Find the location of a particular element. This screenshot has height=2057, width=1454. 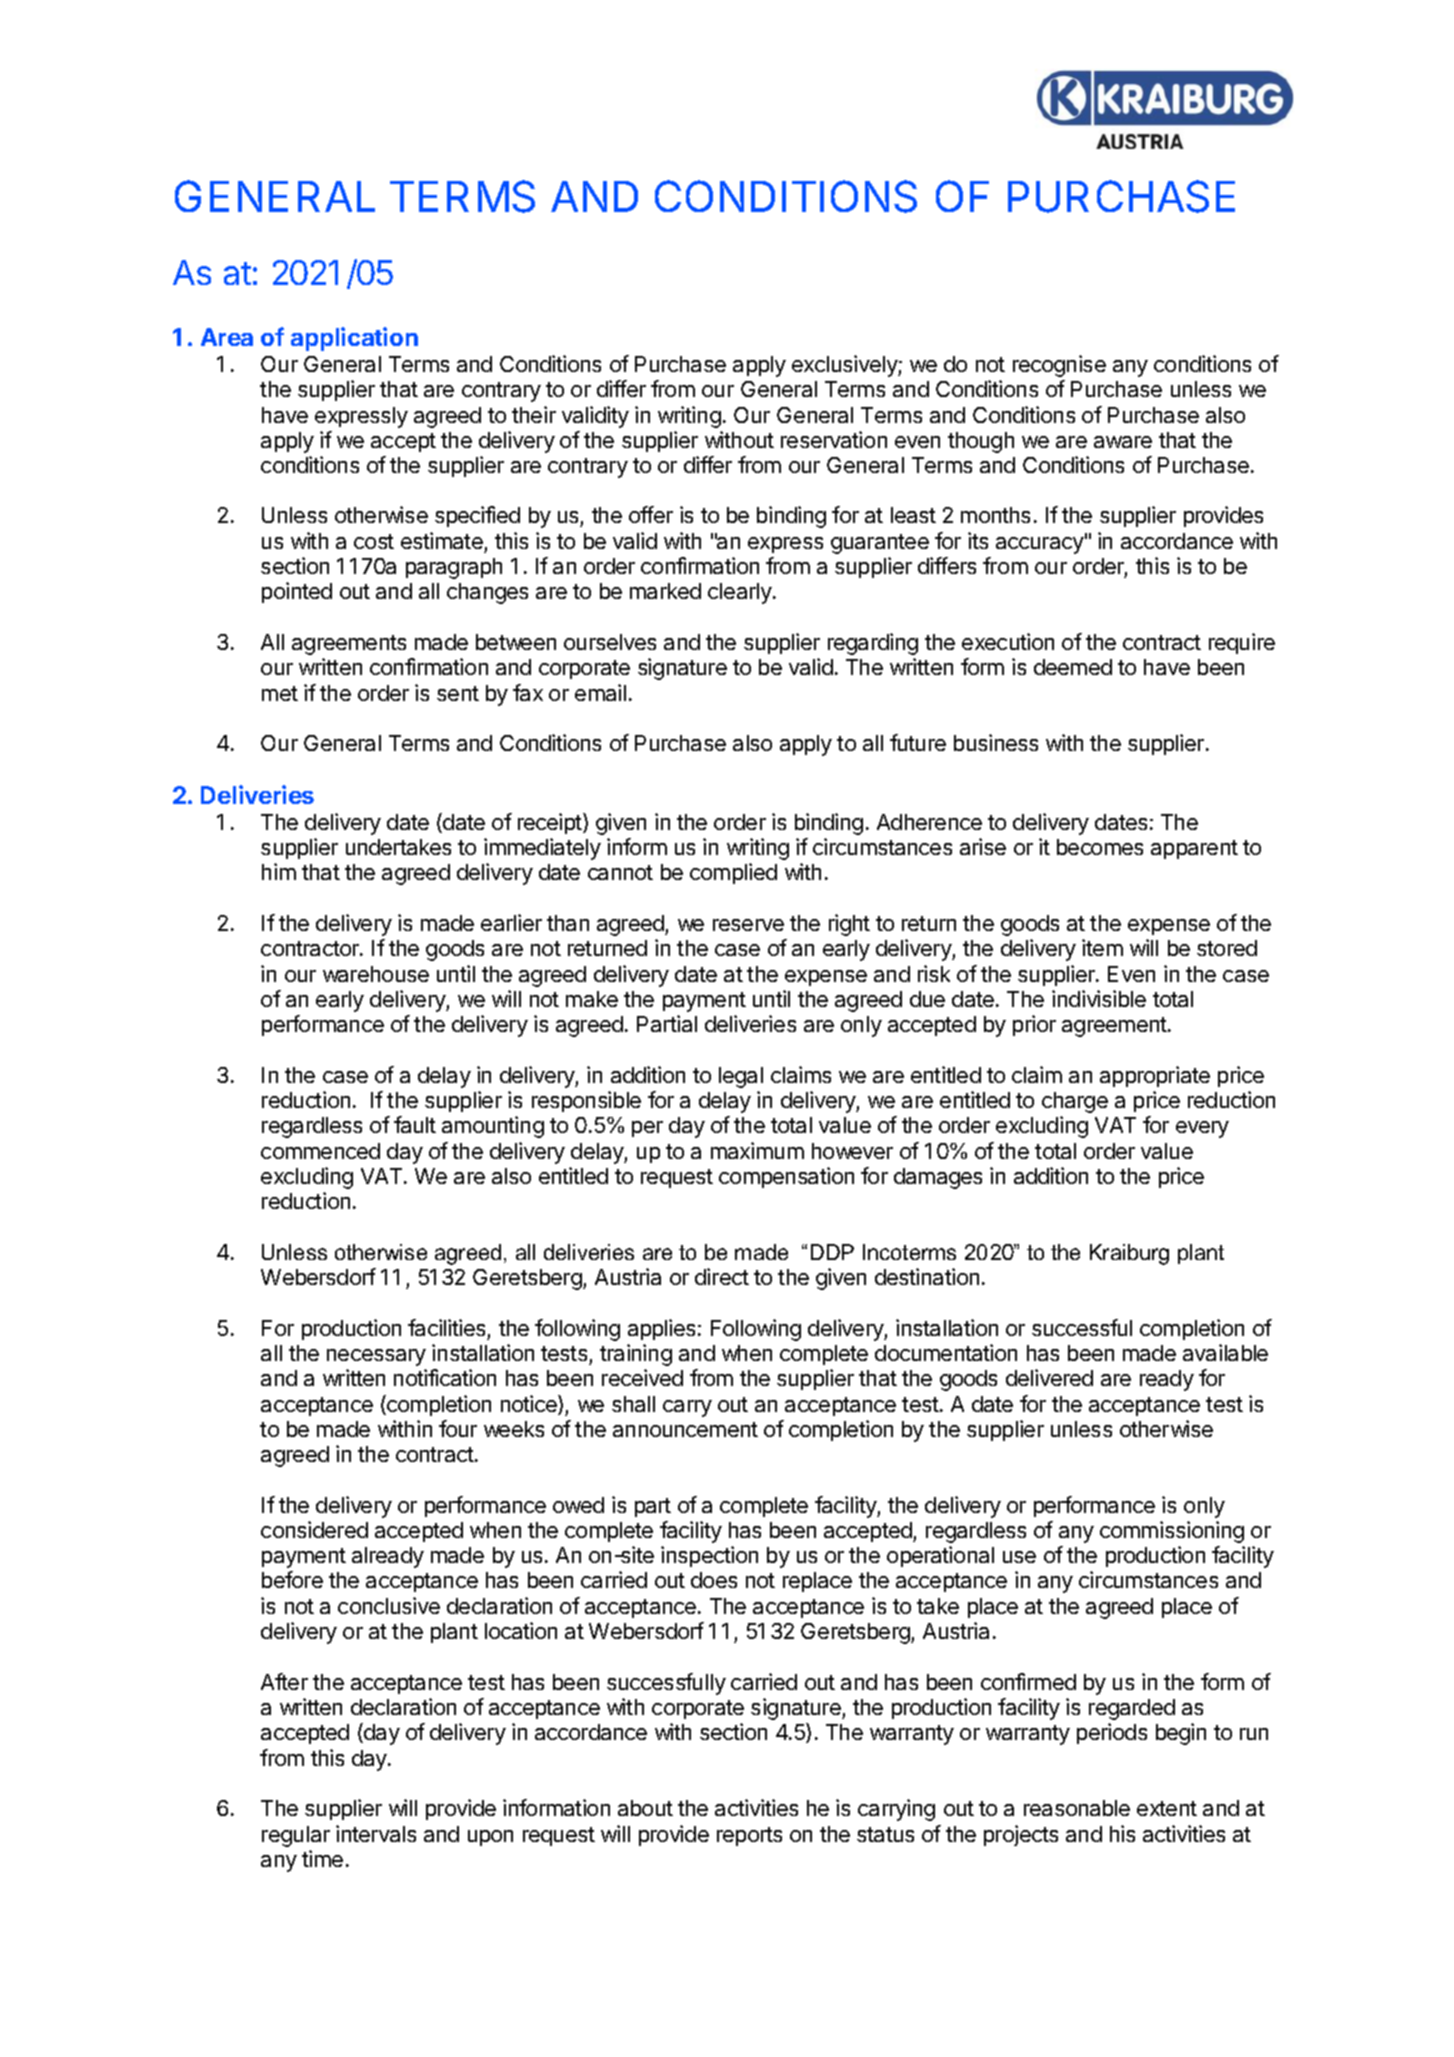

met is located at coordinates (280, 693).
